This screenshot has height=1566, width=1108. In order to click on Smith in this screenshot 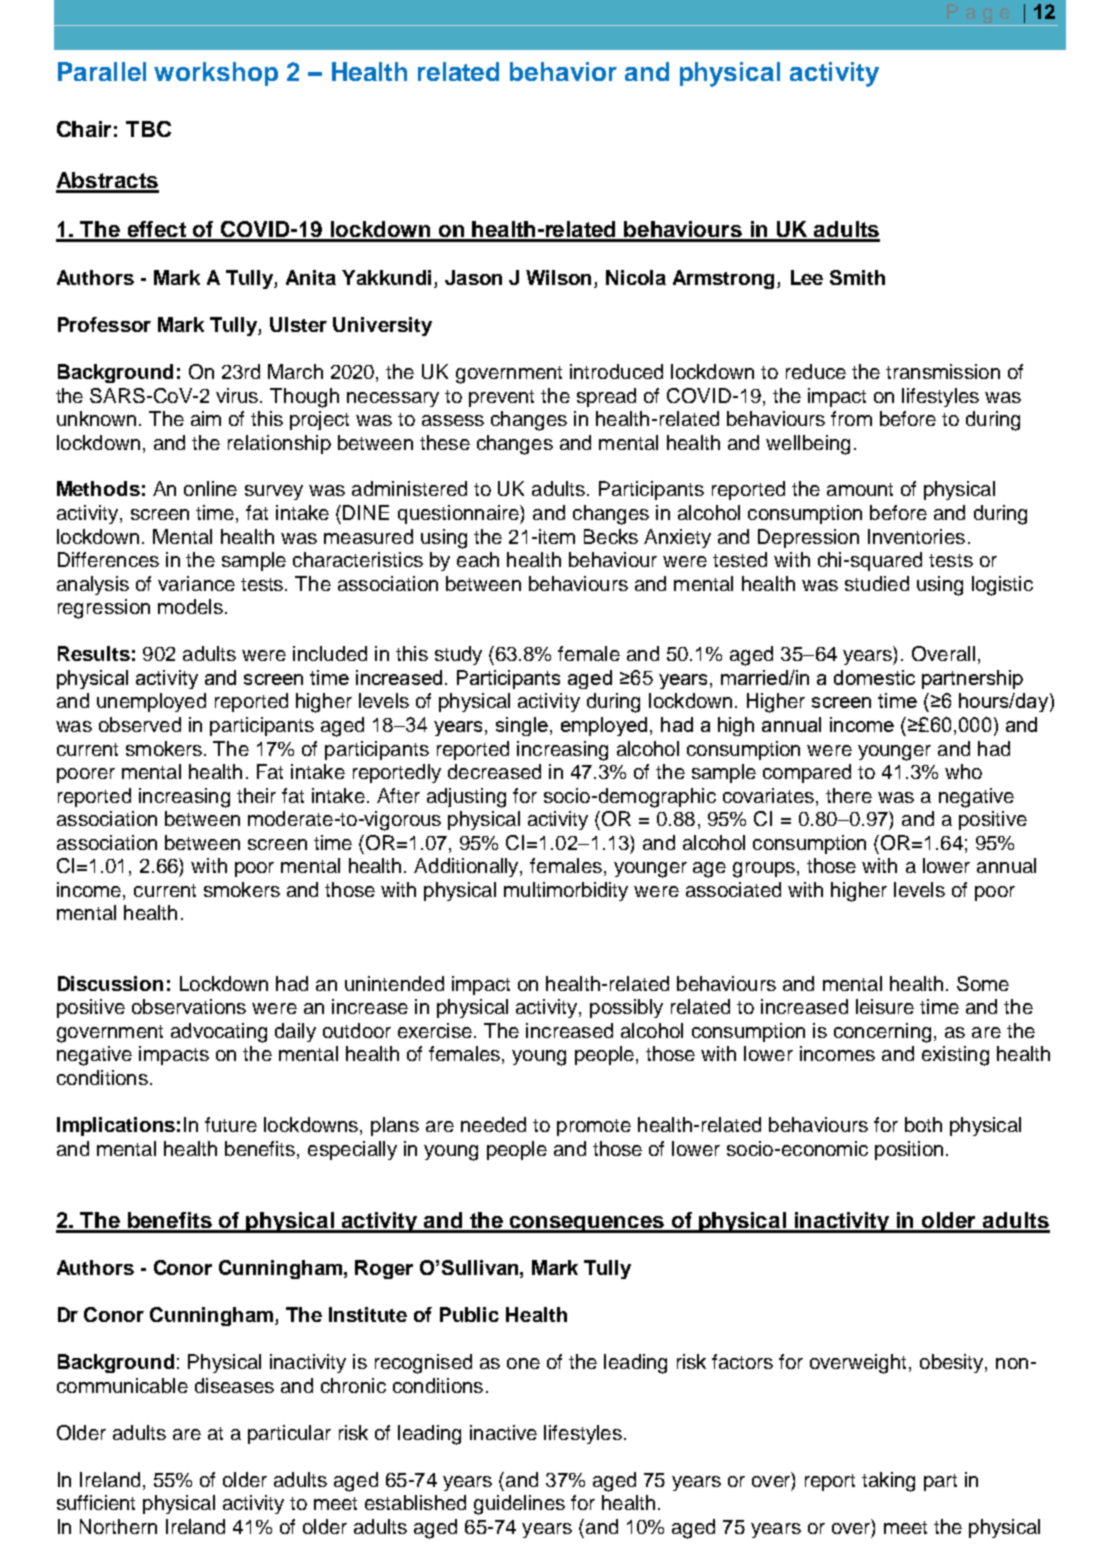, I will do `click(857, 277)`.
